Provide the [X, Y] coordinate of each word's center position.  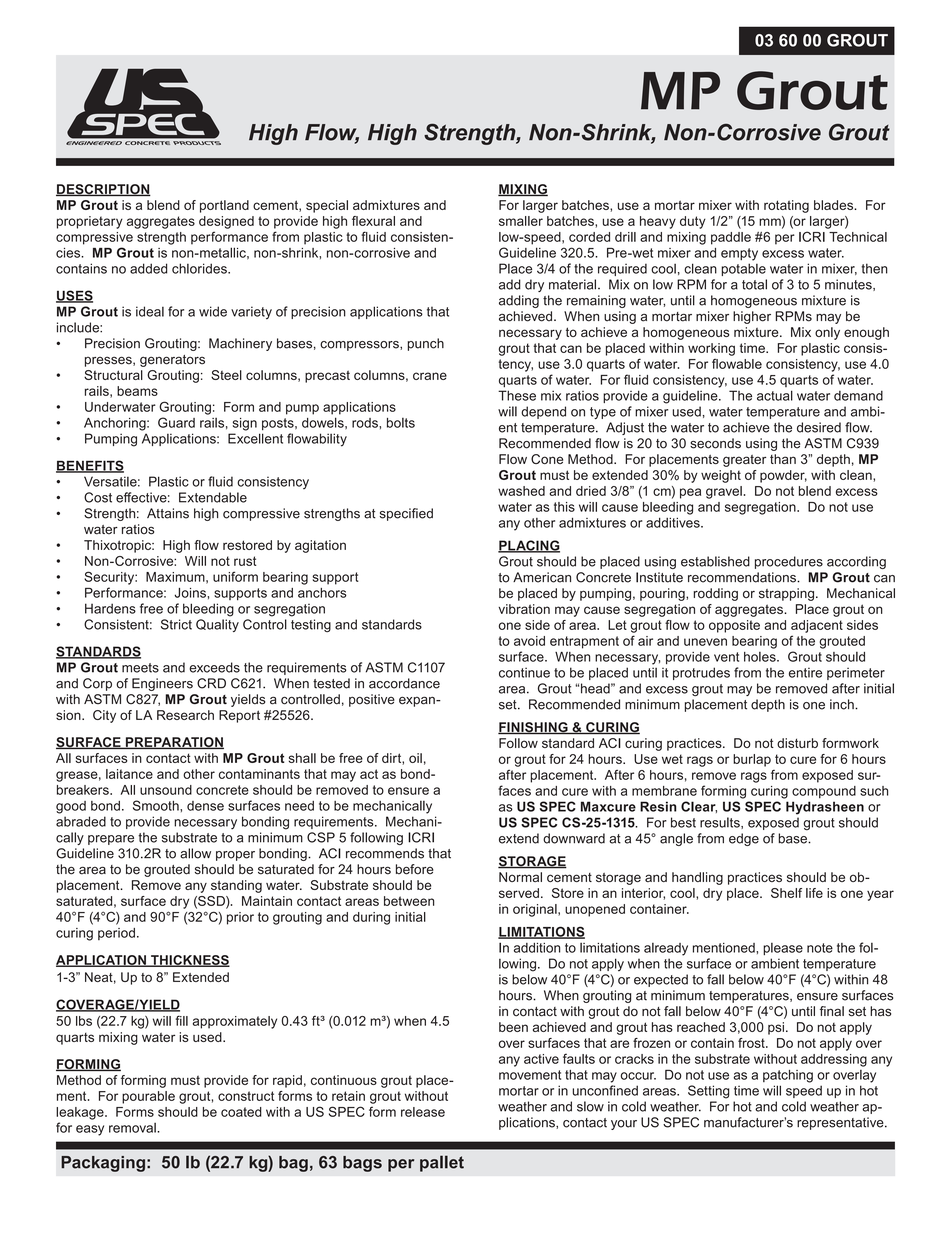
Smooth [157, 805]
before [415, 869]
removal [133, 1128]
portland [224, 206]
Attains [168, 513]
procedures [789, 562]
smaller [521, 221]
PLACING [529, 546]
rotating [786, 206]
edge [744, 839]
